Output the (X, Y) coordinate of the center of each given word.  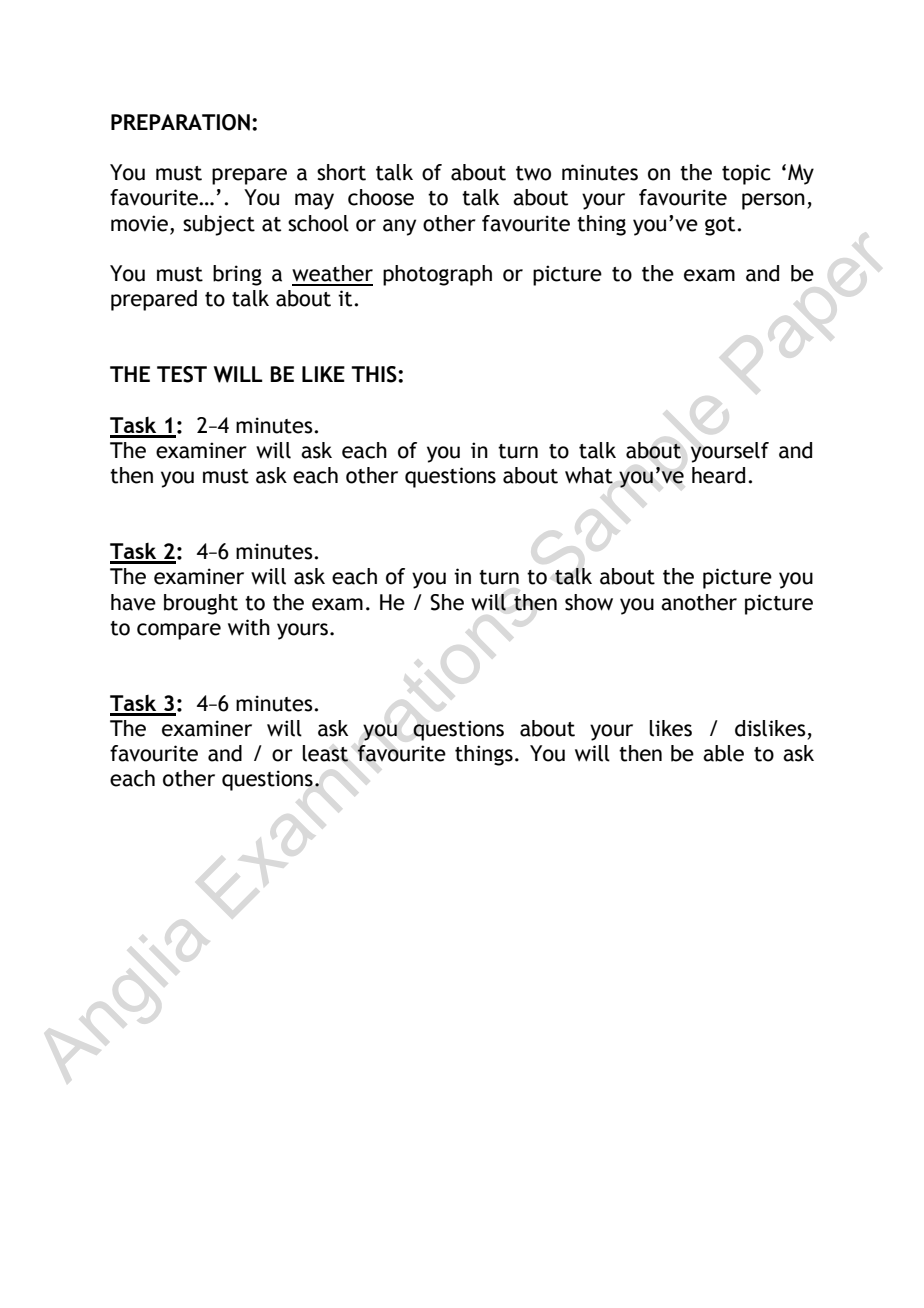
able (723, 753)
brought (201, 604)
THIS (375, 374)
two (533, 173)
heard (718, 475)
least (325, 753)
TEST (182, 374)
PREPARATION (180, 122)
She (447, 602)
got (721, 226)
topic (746, 174)
